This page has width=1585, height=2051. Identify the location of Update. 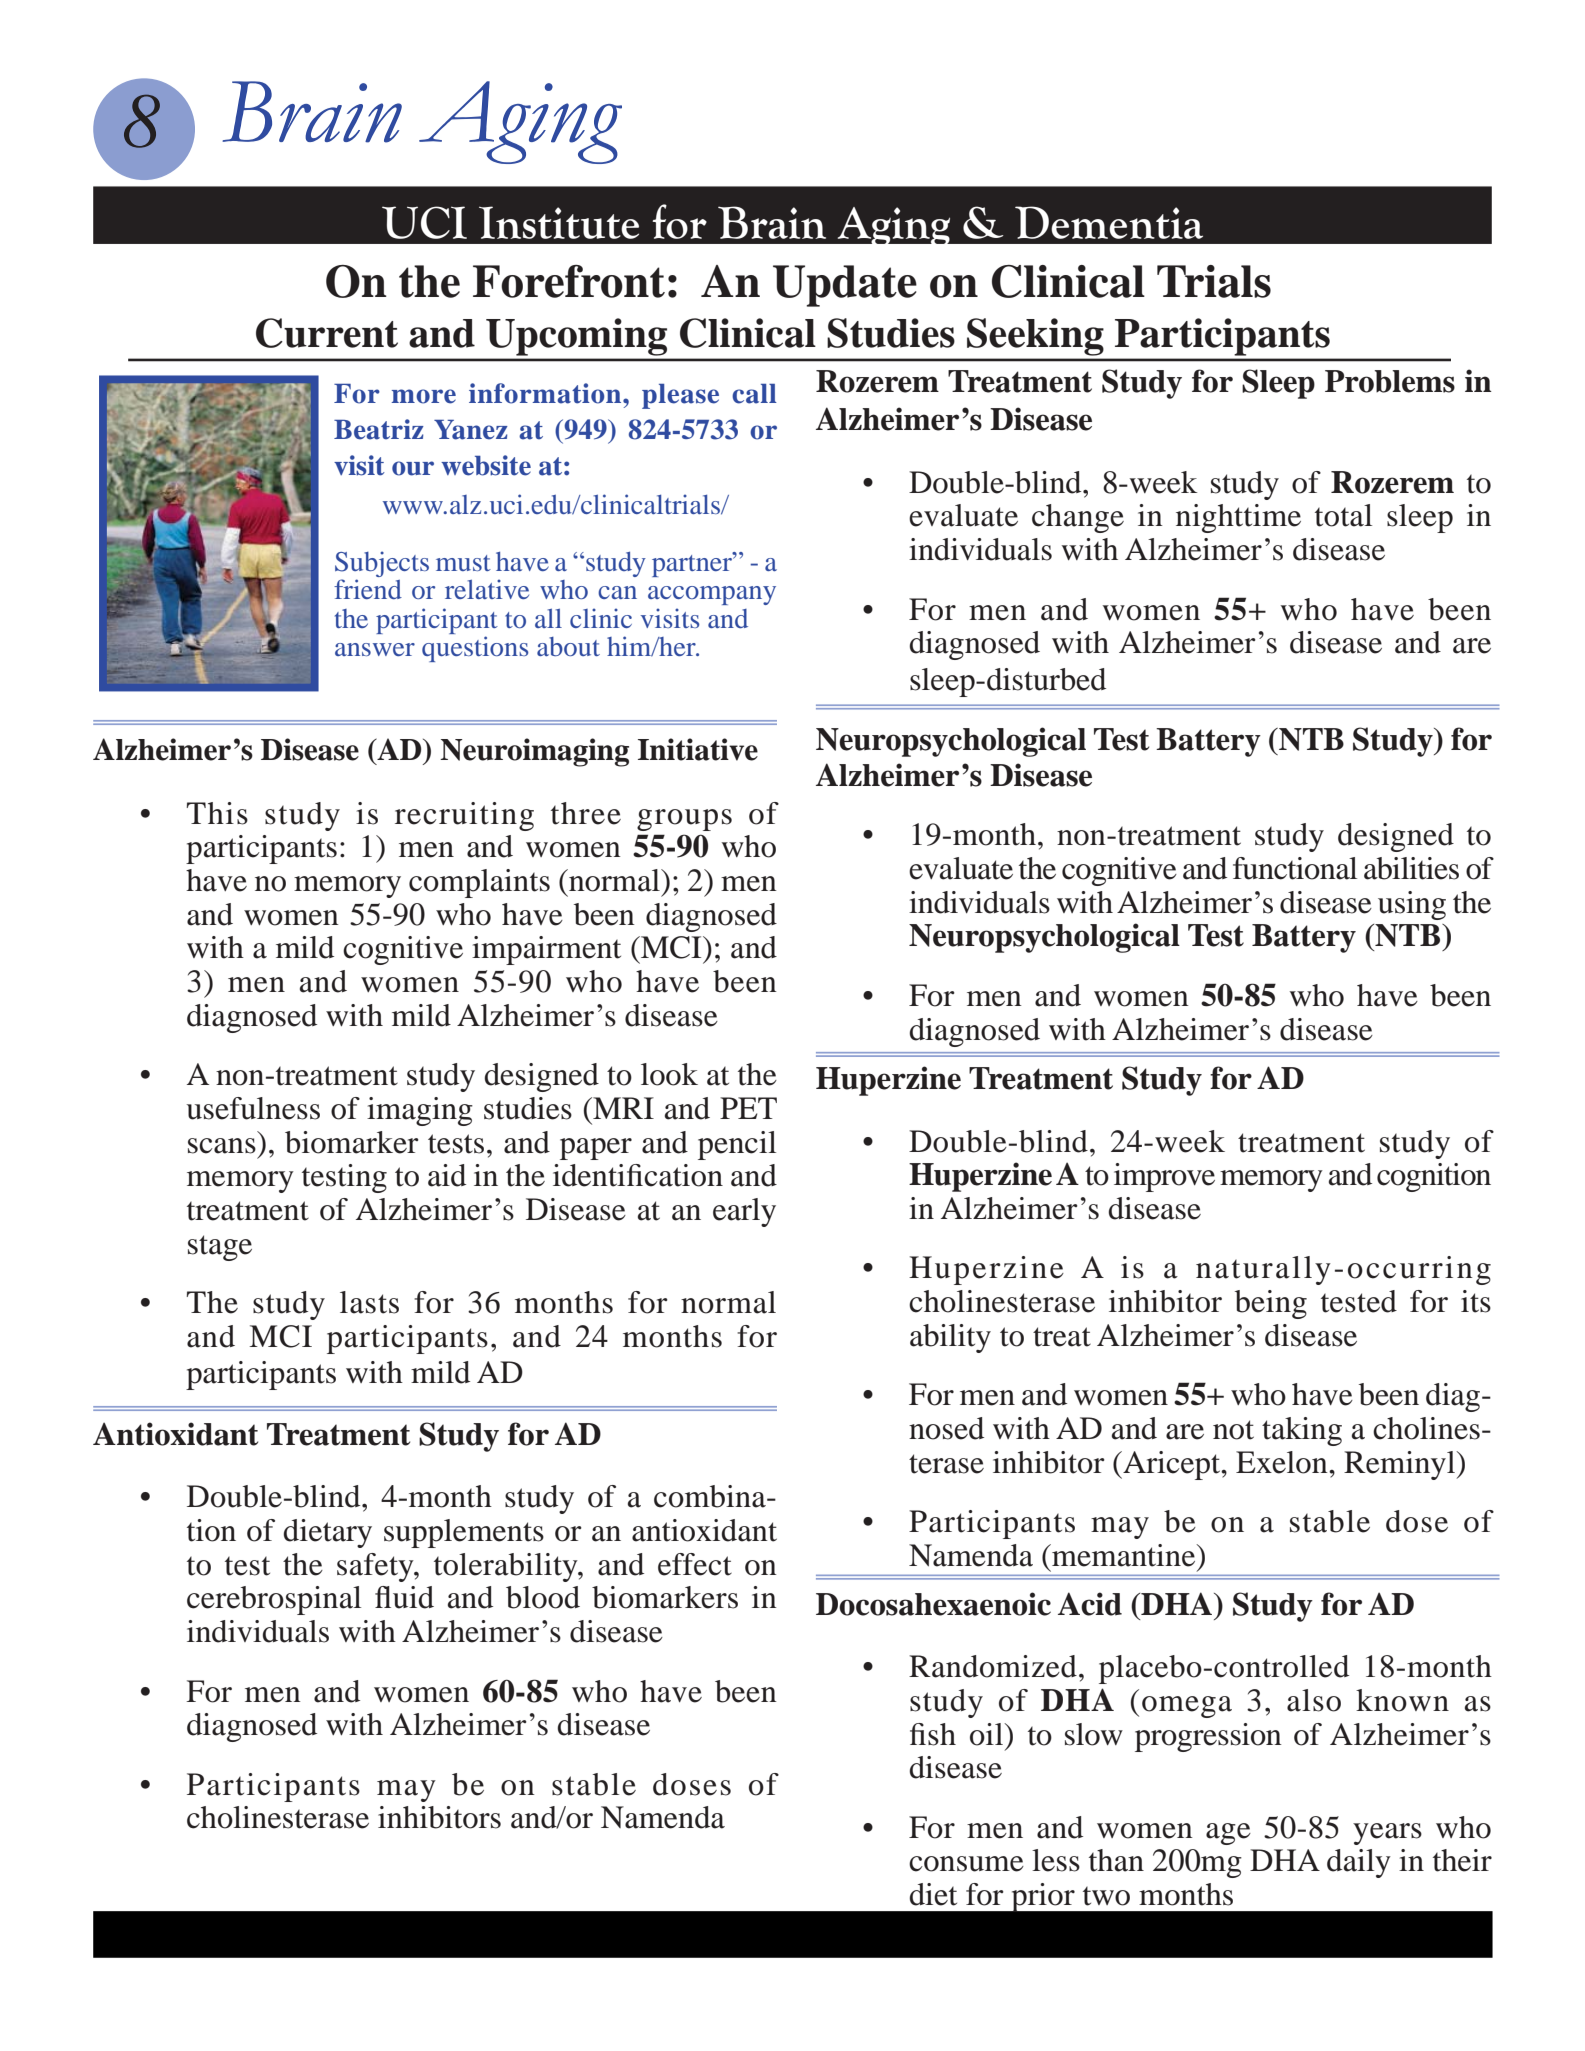
(845, 286).
